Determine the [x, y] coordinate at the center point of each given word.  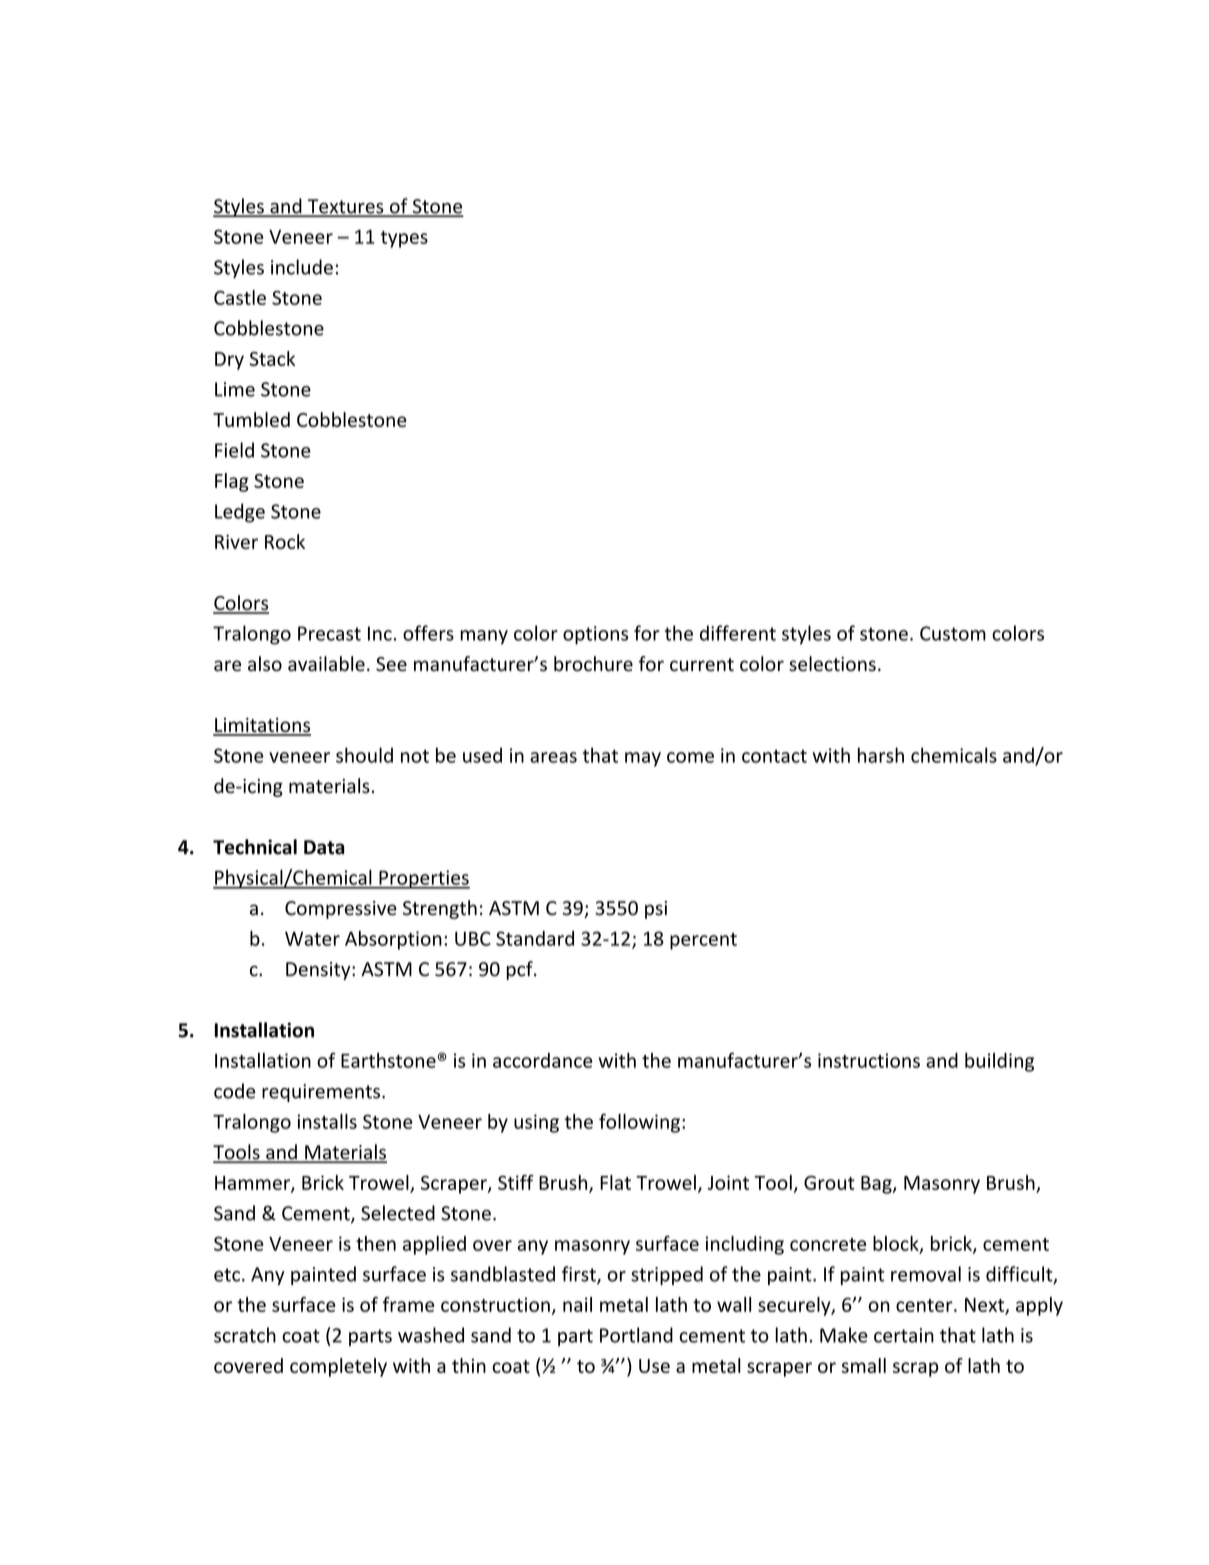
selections [832, 664]
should [364, 755]
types [404, 239]
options [595, 635]
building [999, 1062]
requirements [321, 1093]
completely [338, 1367]
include [302, 267]
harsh [881, 755]
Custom [953, 633]
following [639, 1123]
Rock [285, 541]
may [643, 759]
